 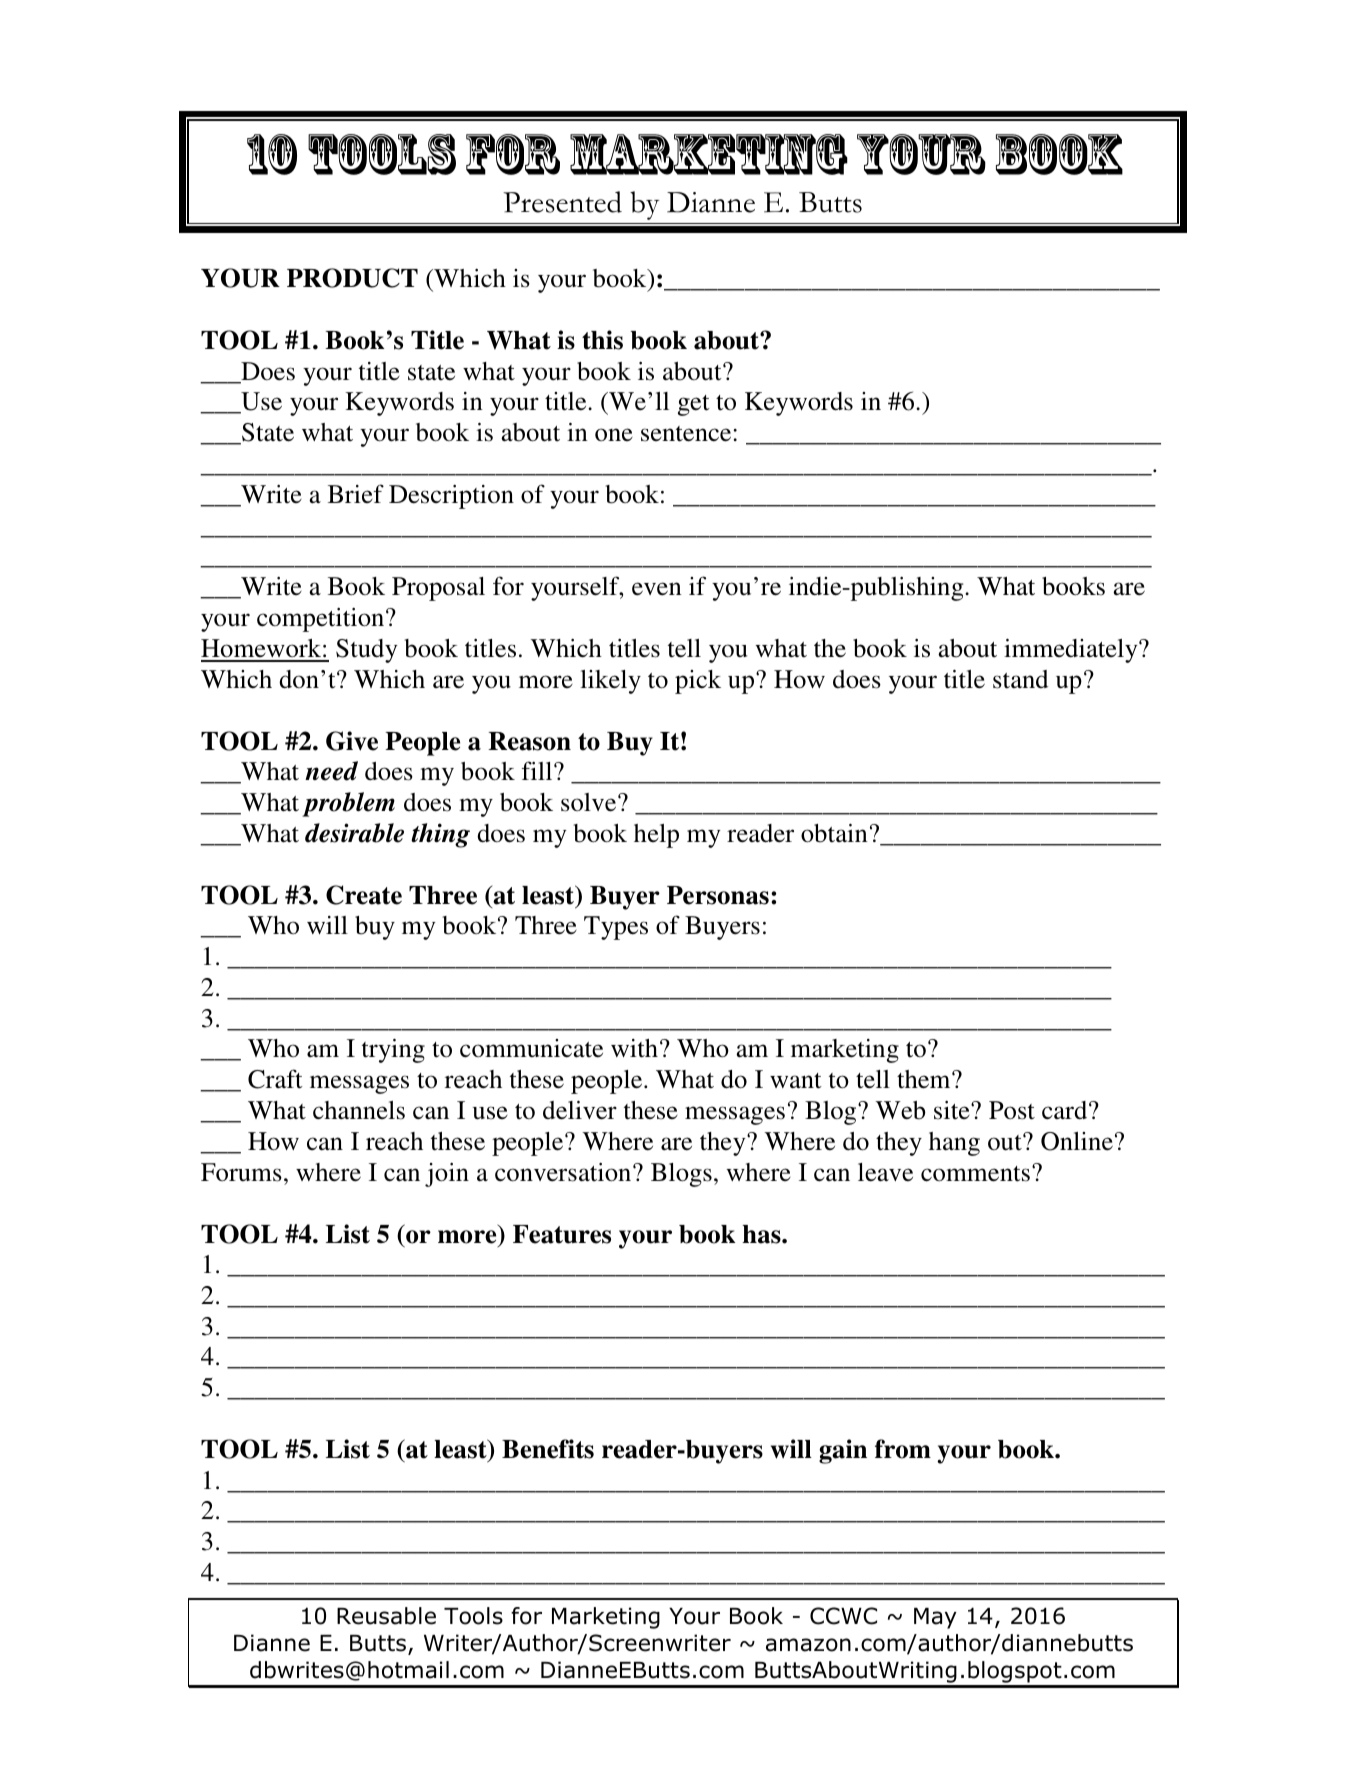 What do you see at coordinates (364, 895) in the screenshot?
I see `Create` at bounding box center [364, 895].
